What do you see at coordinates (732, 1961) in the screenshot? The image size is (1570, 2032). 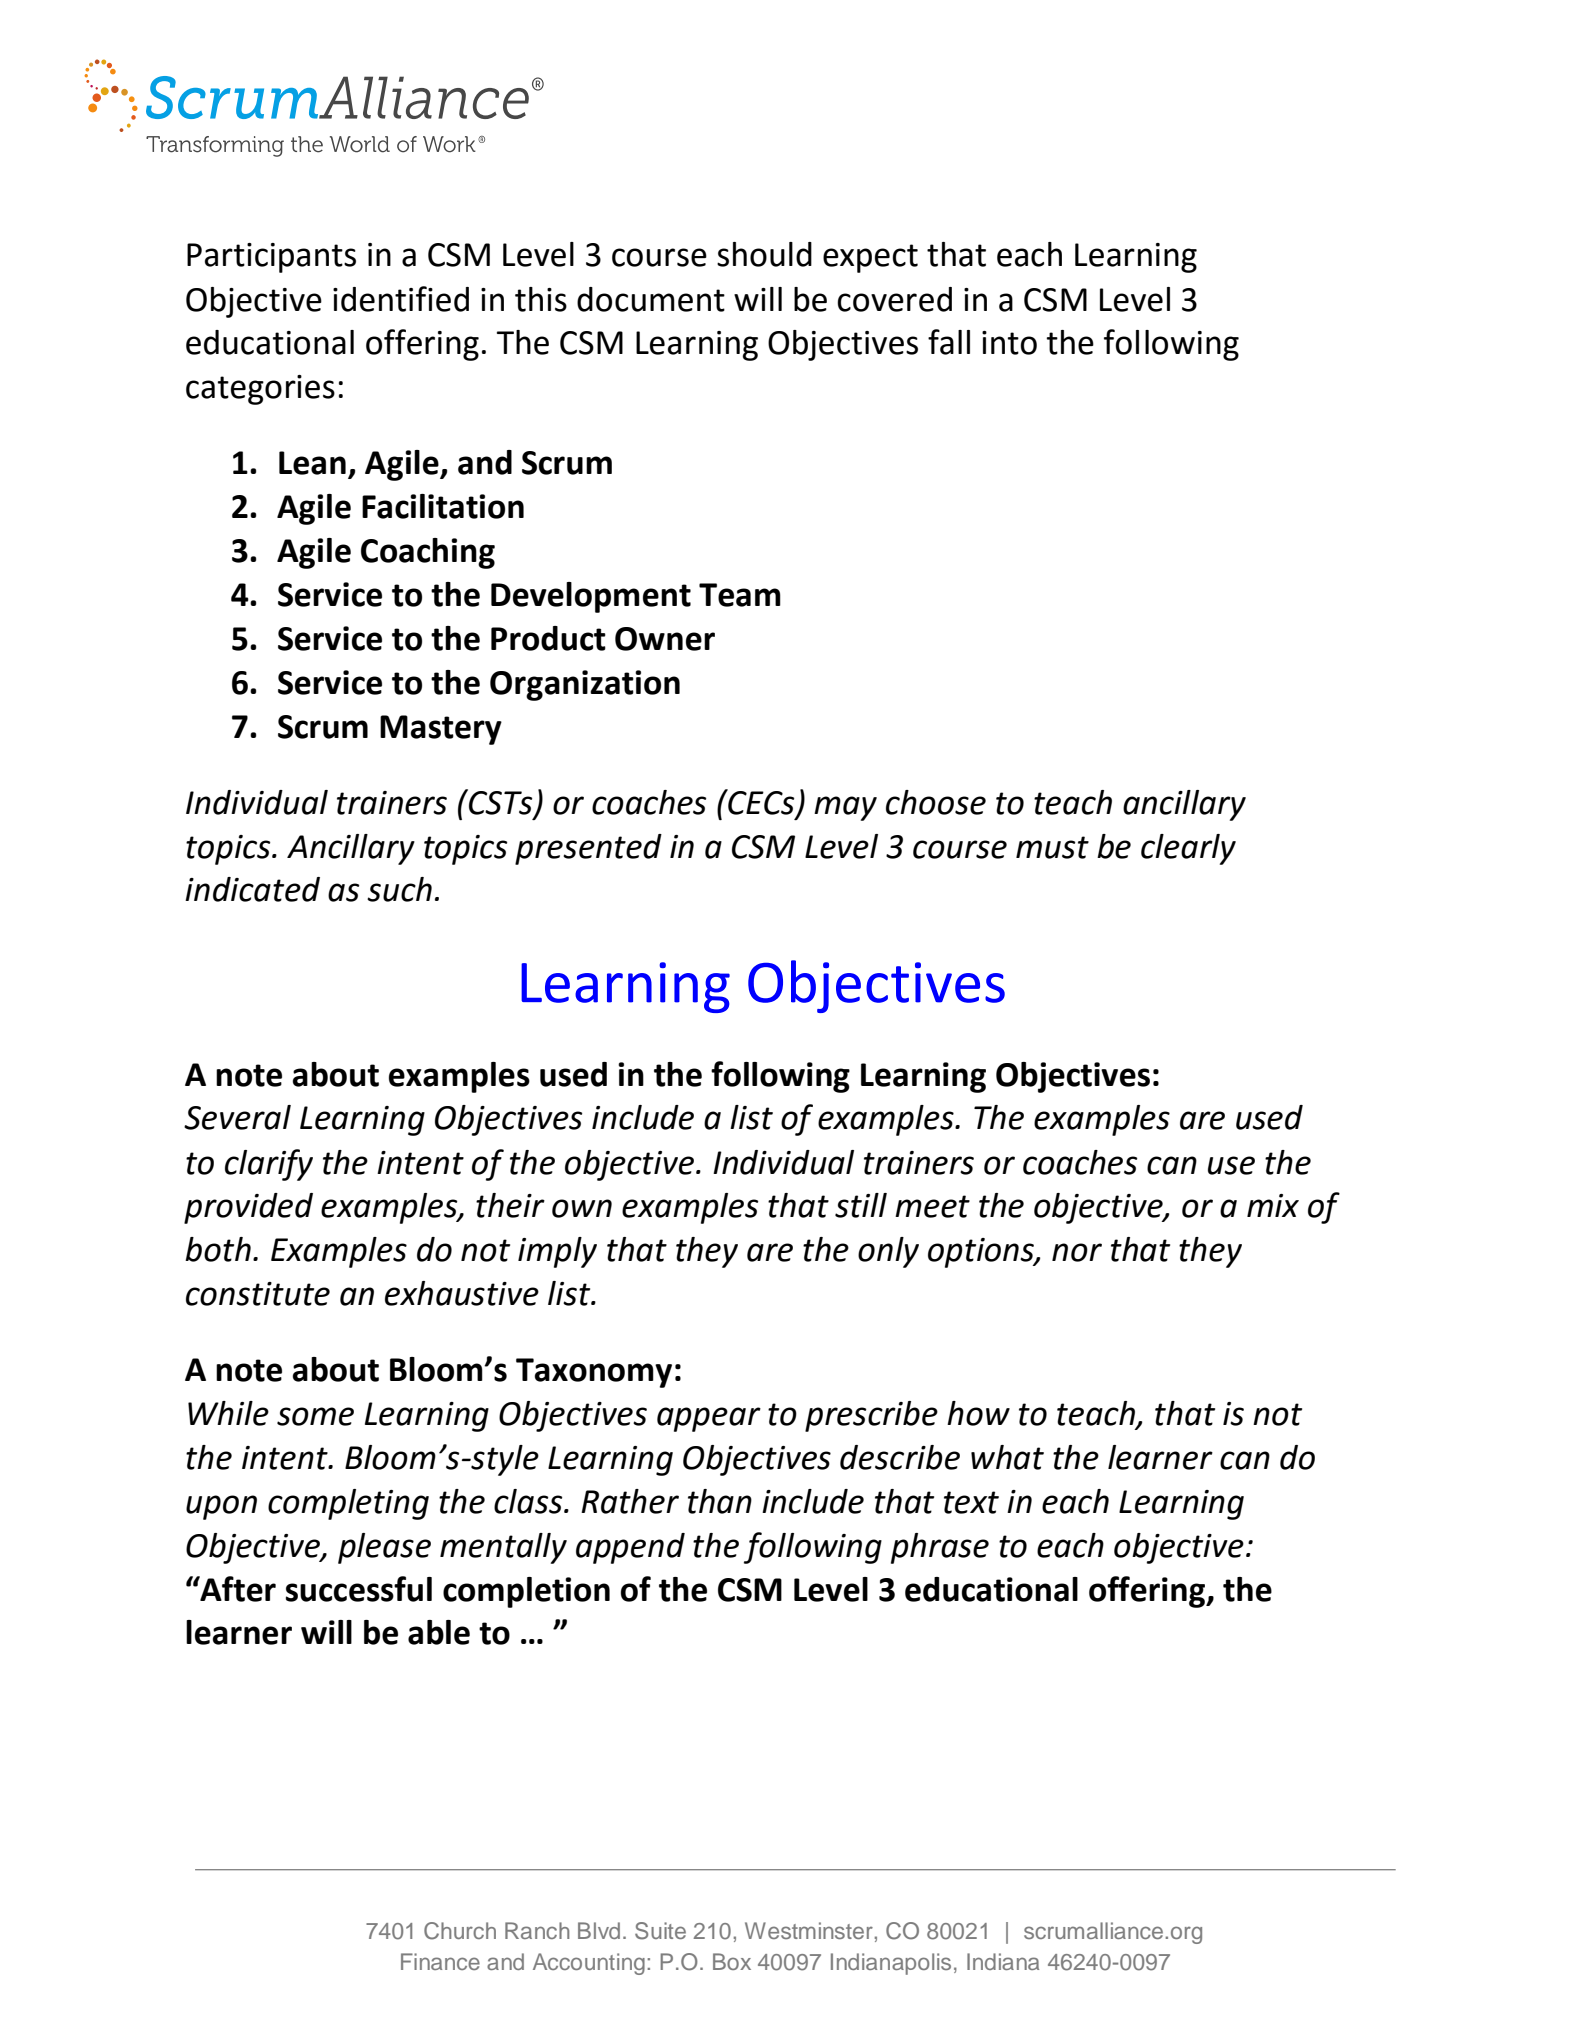 I see `Box` at bounding box center [732, 1961].
